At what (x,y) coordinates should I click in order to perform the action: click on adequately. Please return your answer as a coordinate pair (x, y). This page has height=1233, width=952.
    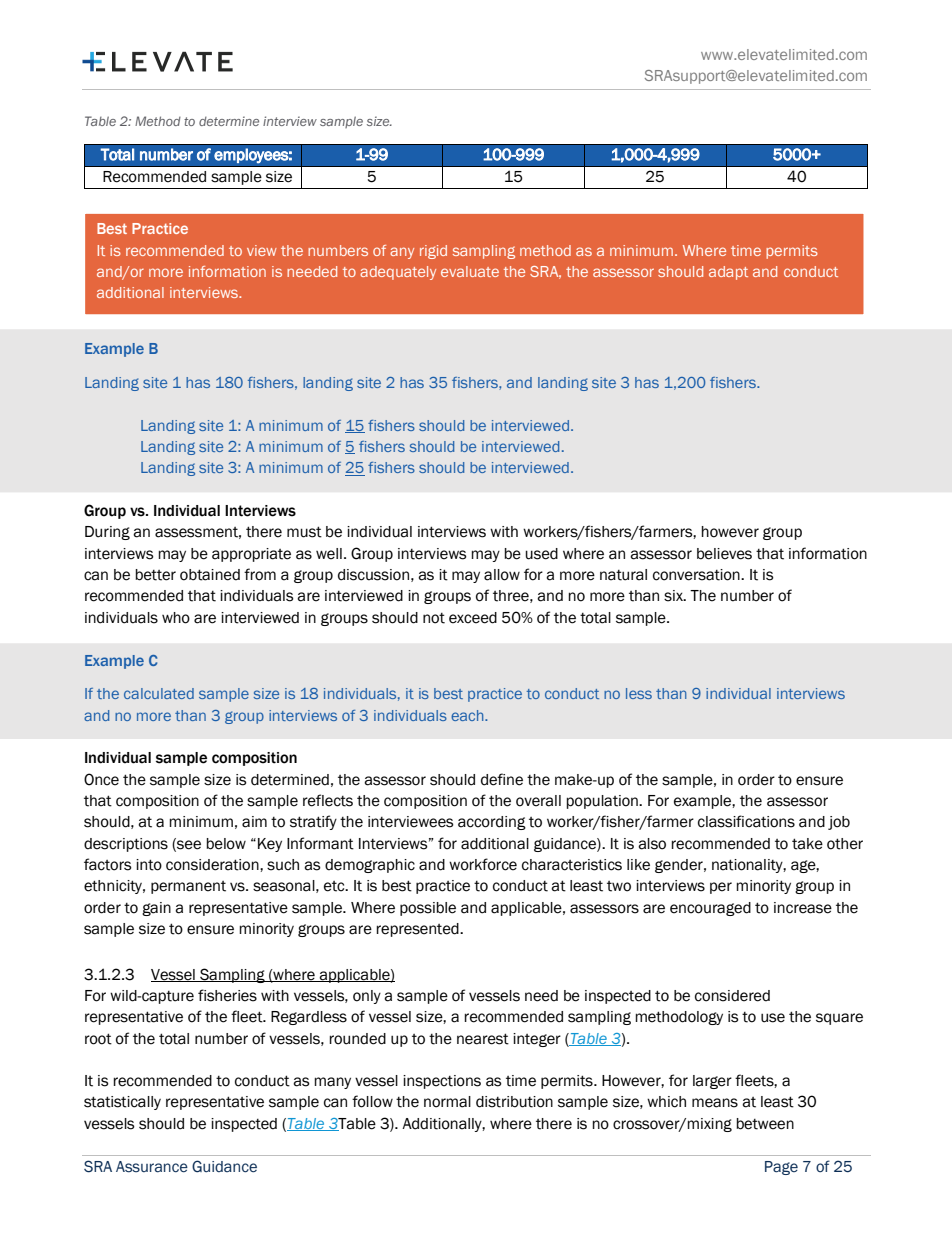
    Looking at the image, I should click on (398, 273).
